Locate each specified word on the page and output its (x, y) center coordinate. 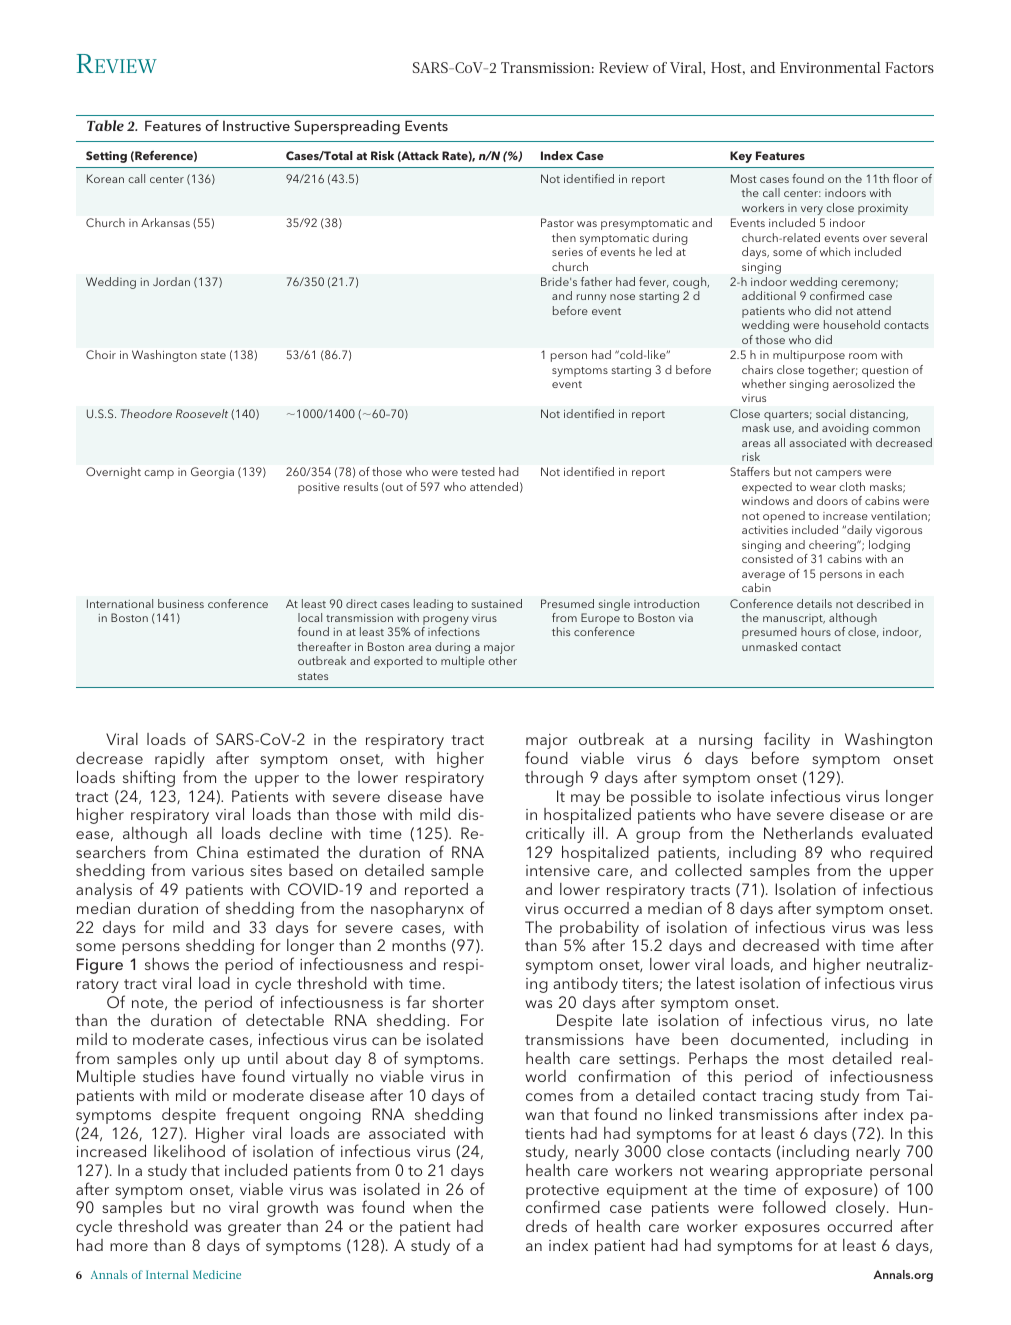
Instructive (256, 126)
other (502, 660)
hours (816, 631)
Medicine (217, 1274)
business (181, 603)
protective (563, 1193)
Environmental (830, 67)
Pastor (557, 222)
